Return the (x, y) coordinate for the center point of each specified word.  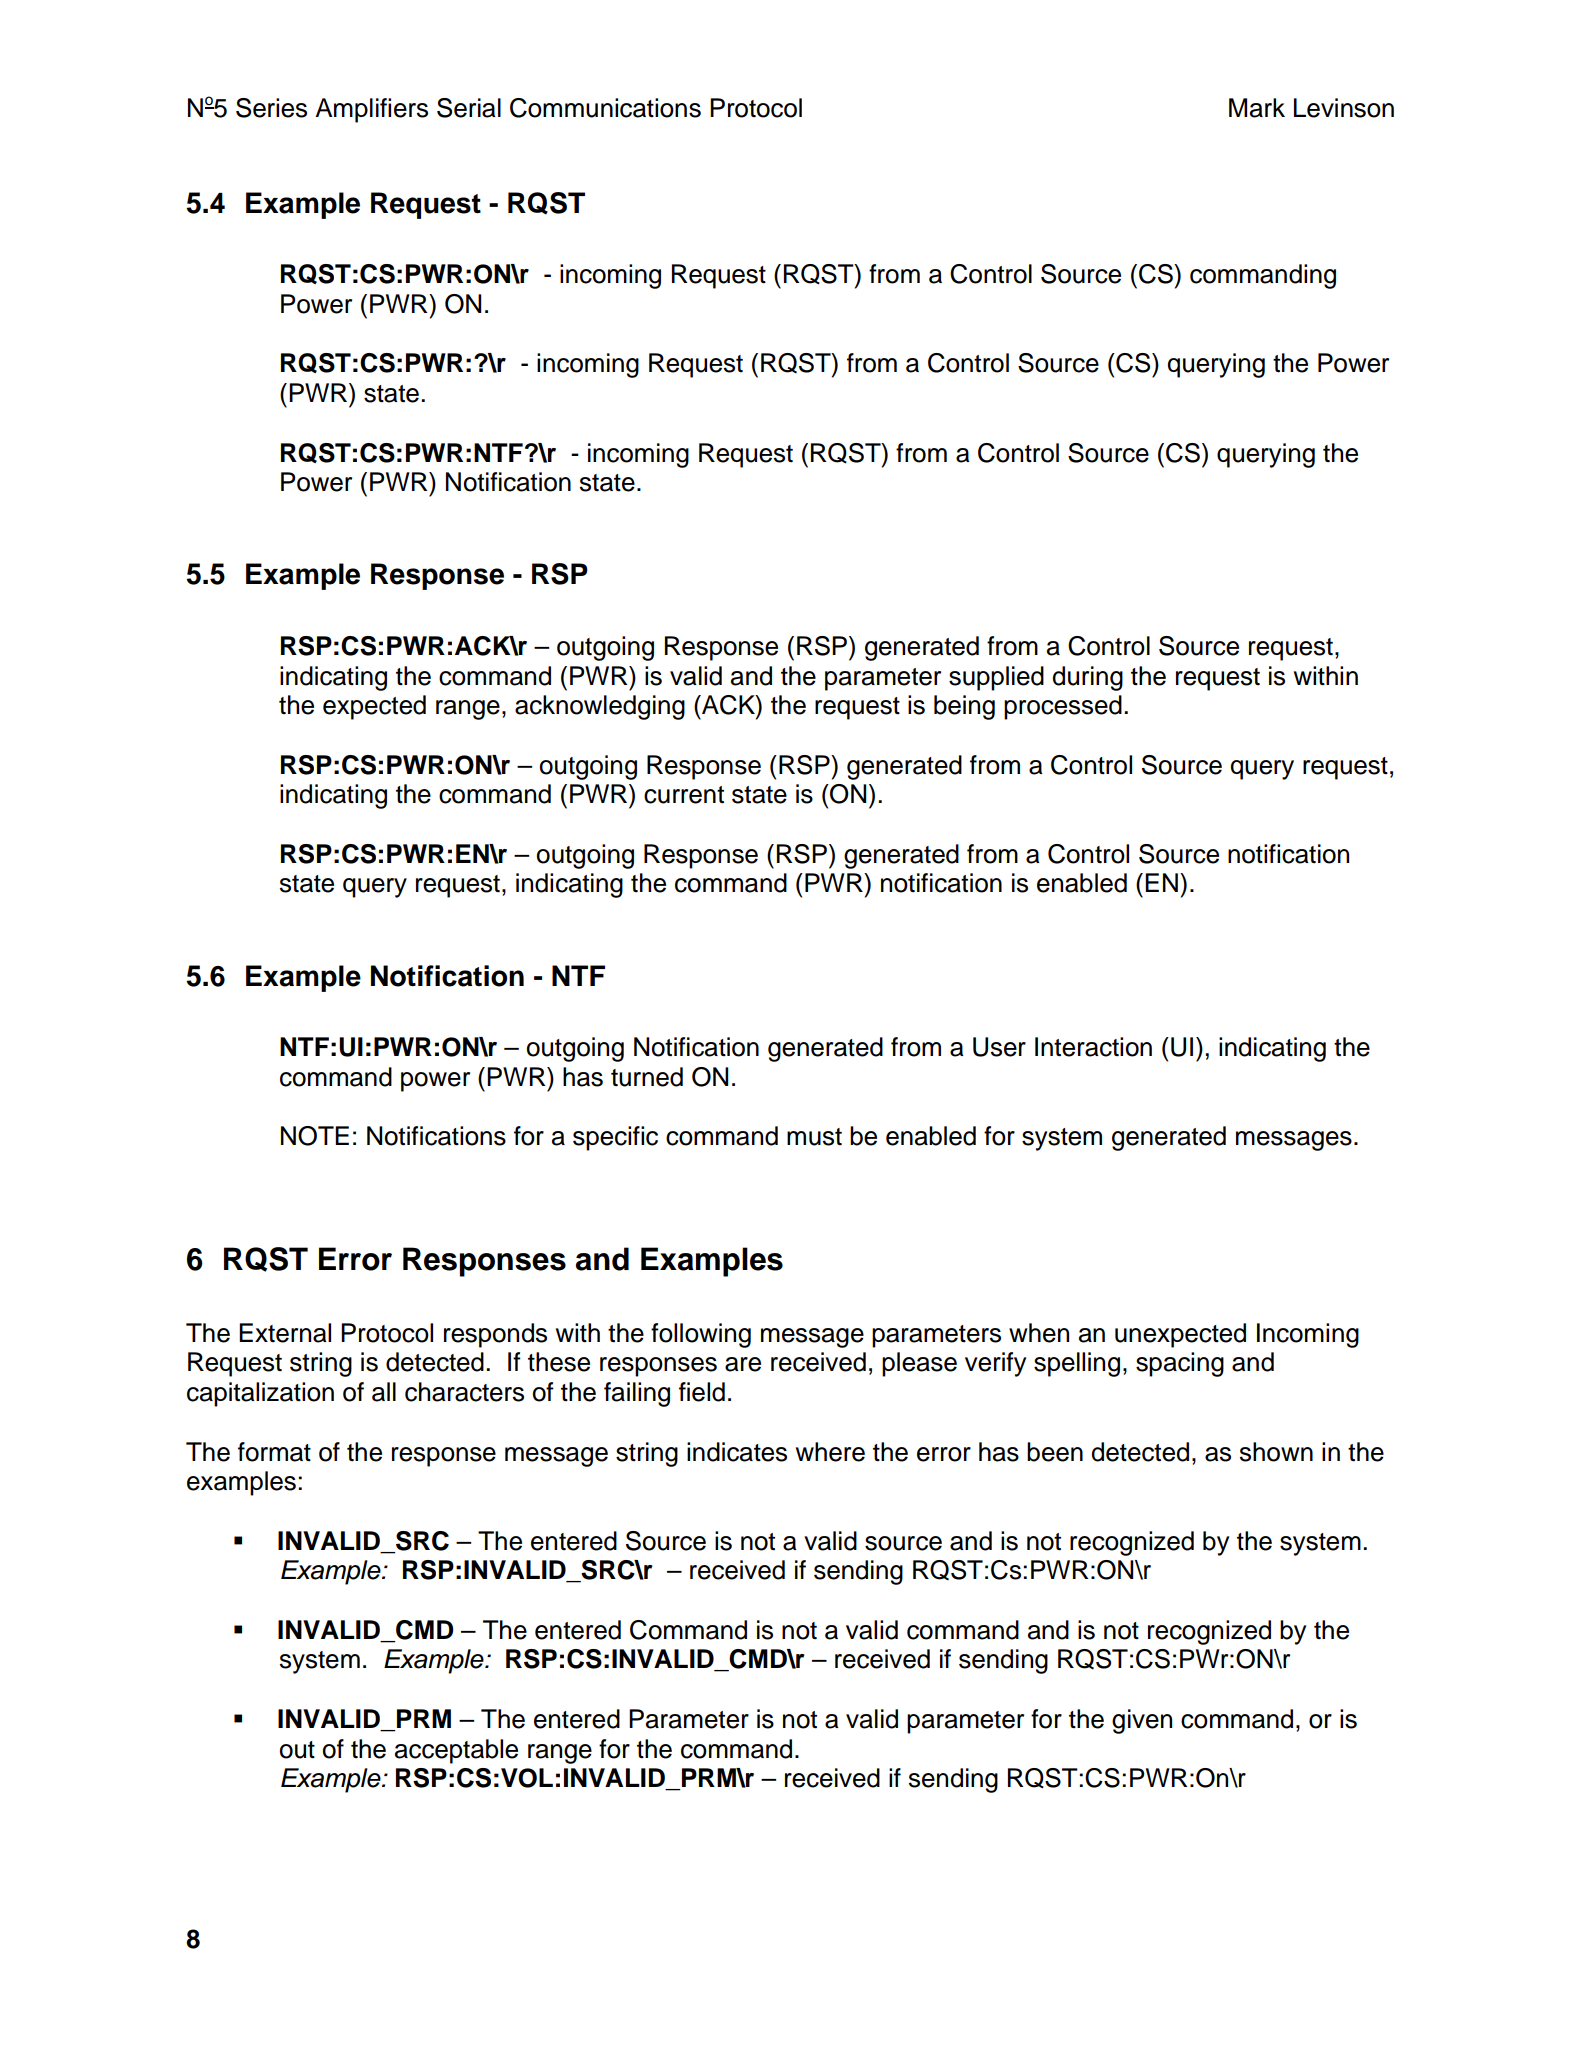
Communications (605, 108)
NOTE (315, 1136)
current (684, 795)
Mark (1257, 108)
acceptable (456, 1751)
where (830, 1452)
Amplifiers (371, 110)
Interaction (1093, 1047)
